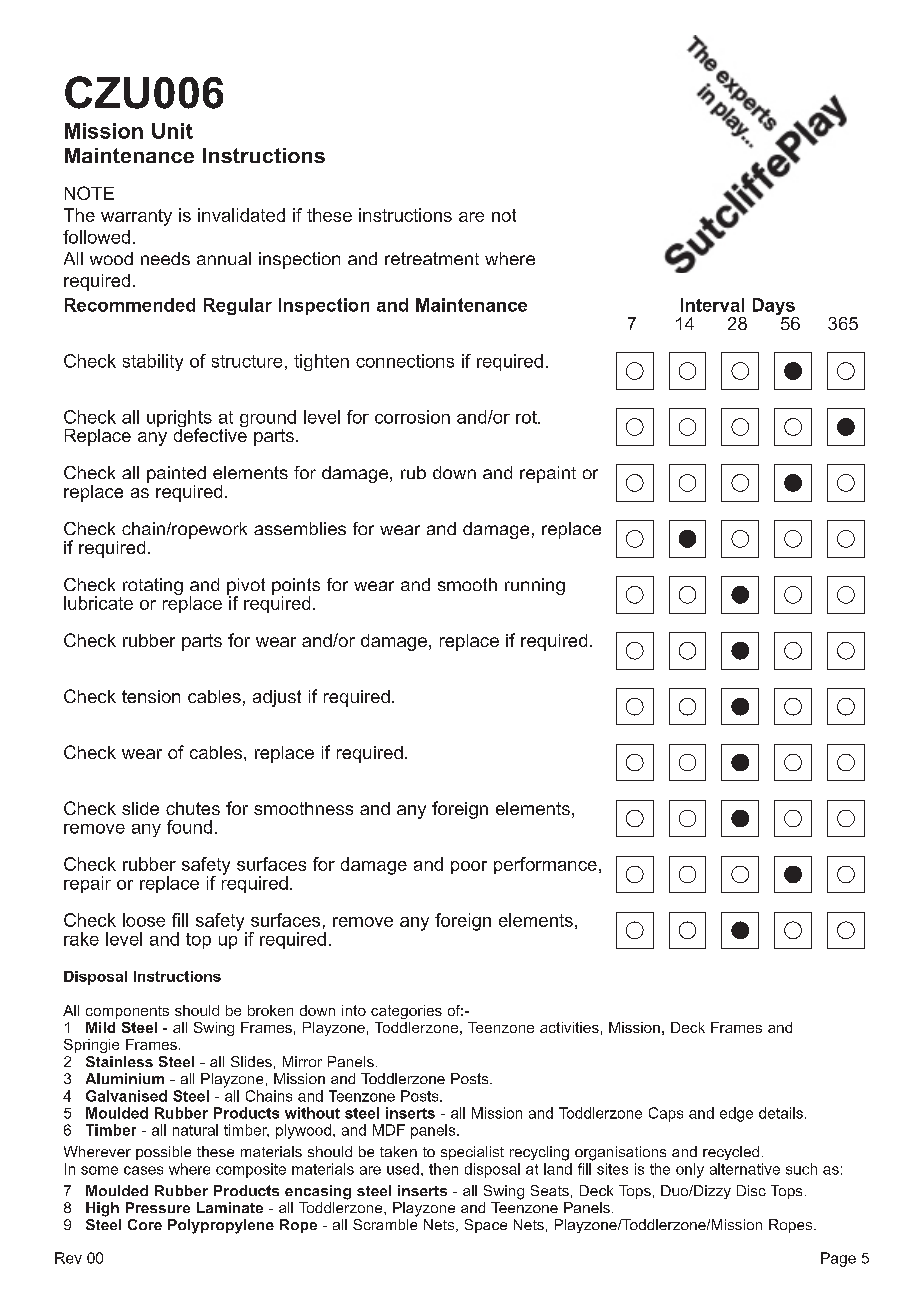 This image has height=1308, width=924. I want to click on Unit, so click(172, 131).
